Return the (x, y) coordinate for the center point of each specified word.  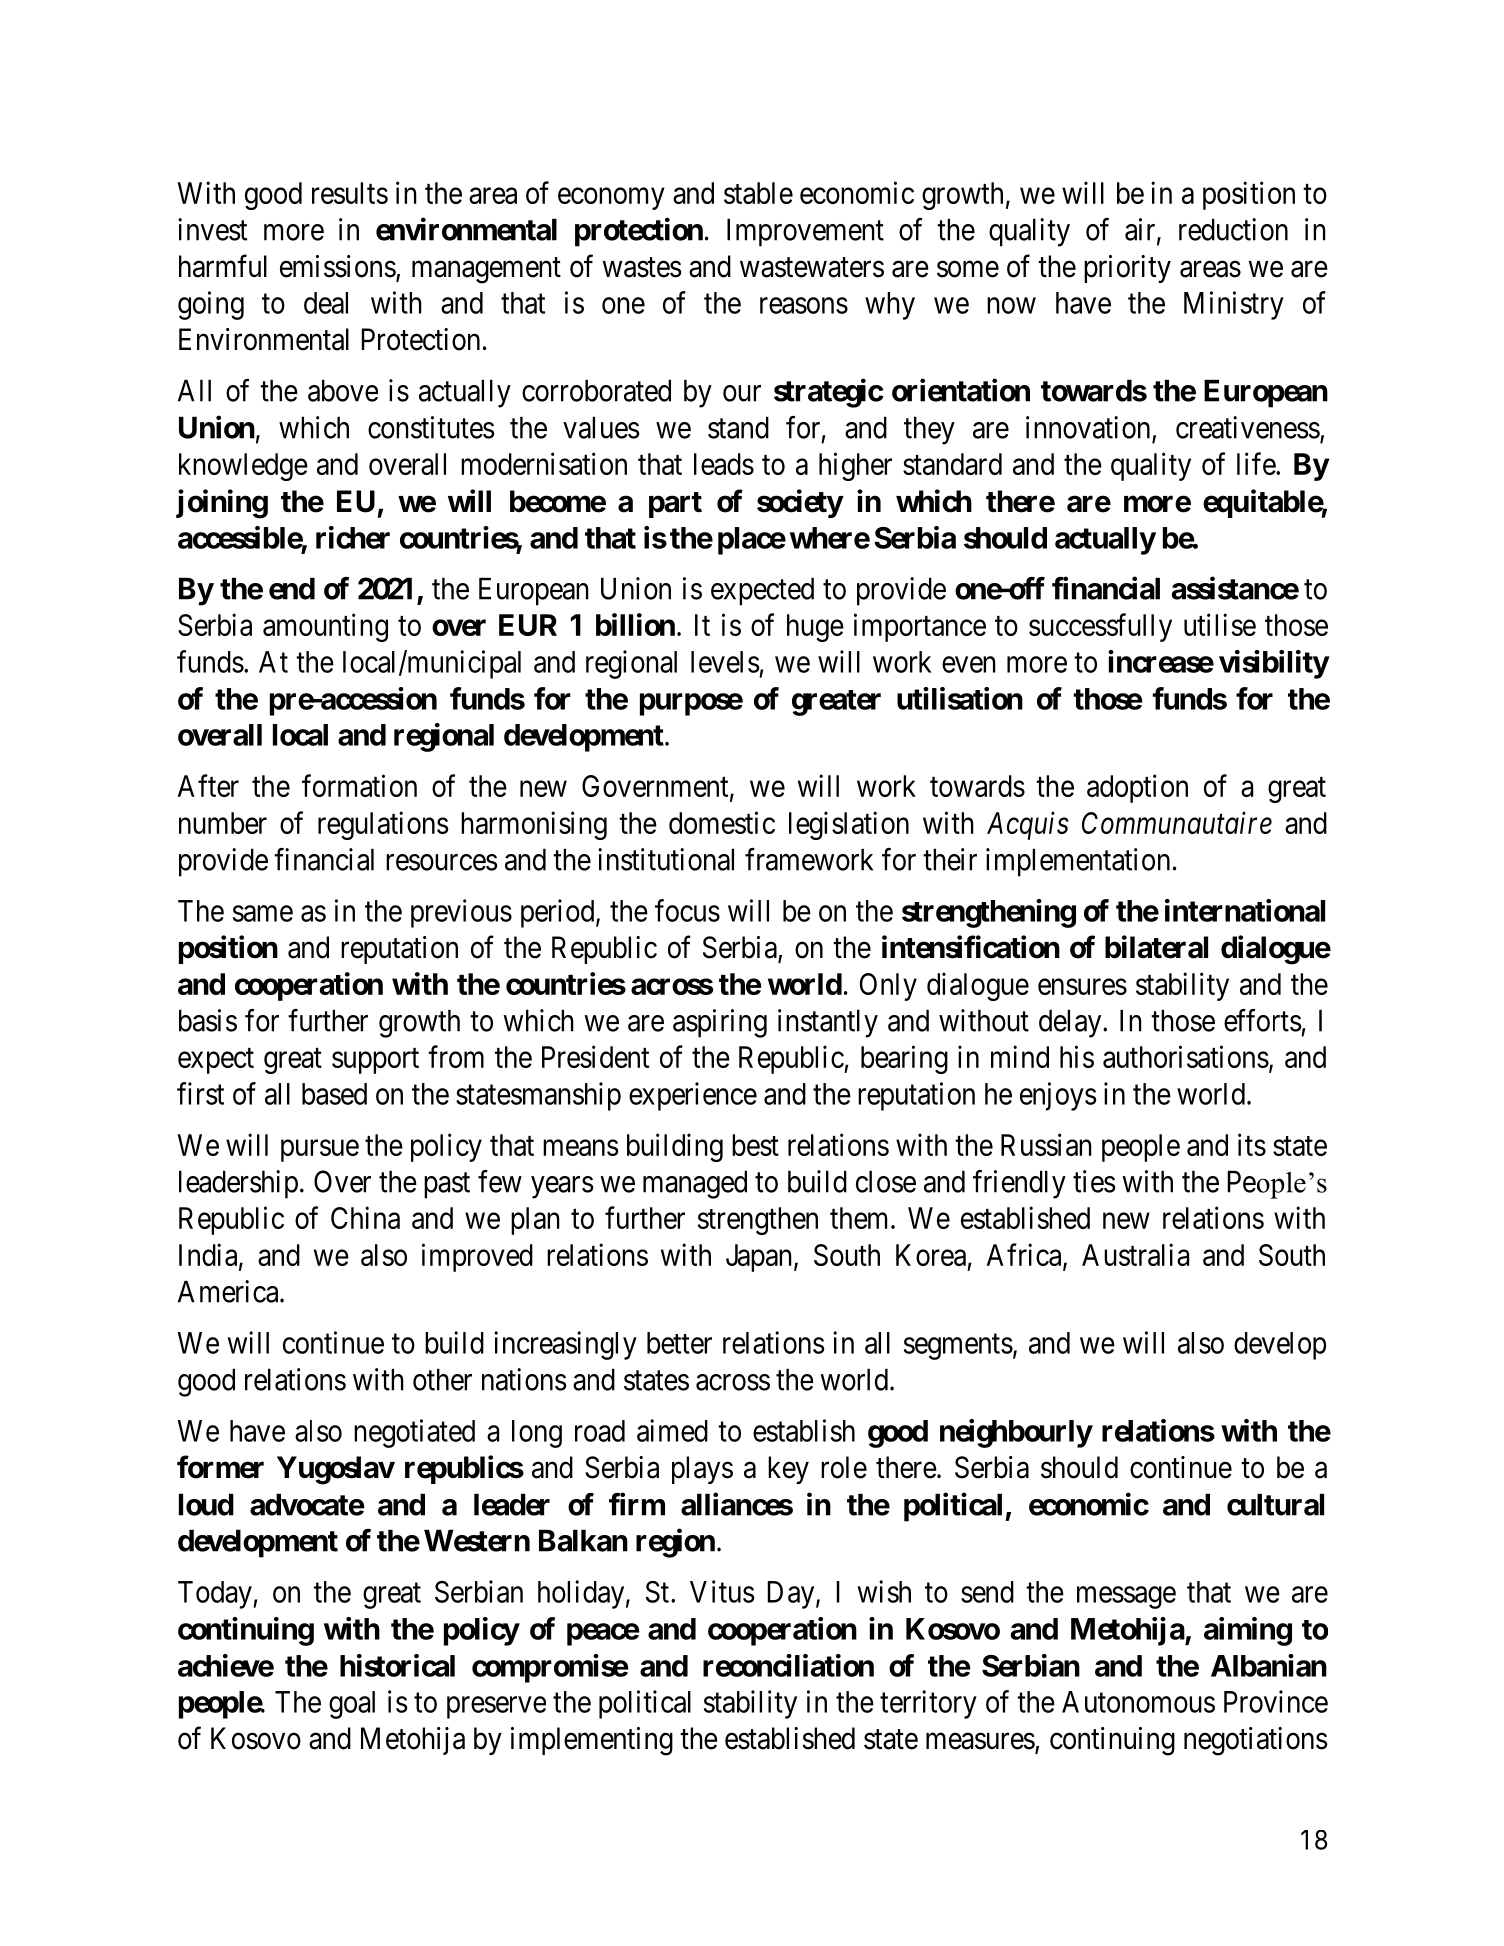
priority (1127, 269)
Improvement (805, 232)
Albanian (1269, 1665)
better (679, 1343)
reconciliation (788, 1665)
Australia (1135, 1254)
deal (326, 303)
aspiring (720, 1023)
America (229, 1291)
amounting (325, 627)
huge (815, 628)
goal (352, 1705)
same (263, 913)
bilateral (1156, 947)
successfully (1100, 627)
